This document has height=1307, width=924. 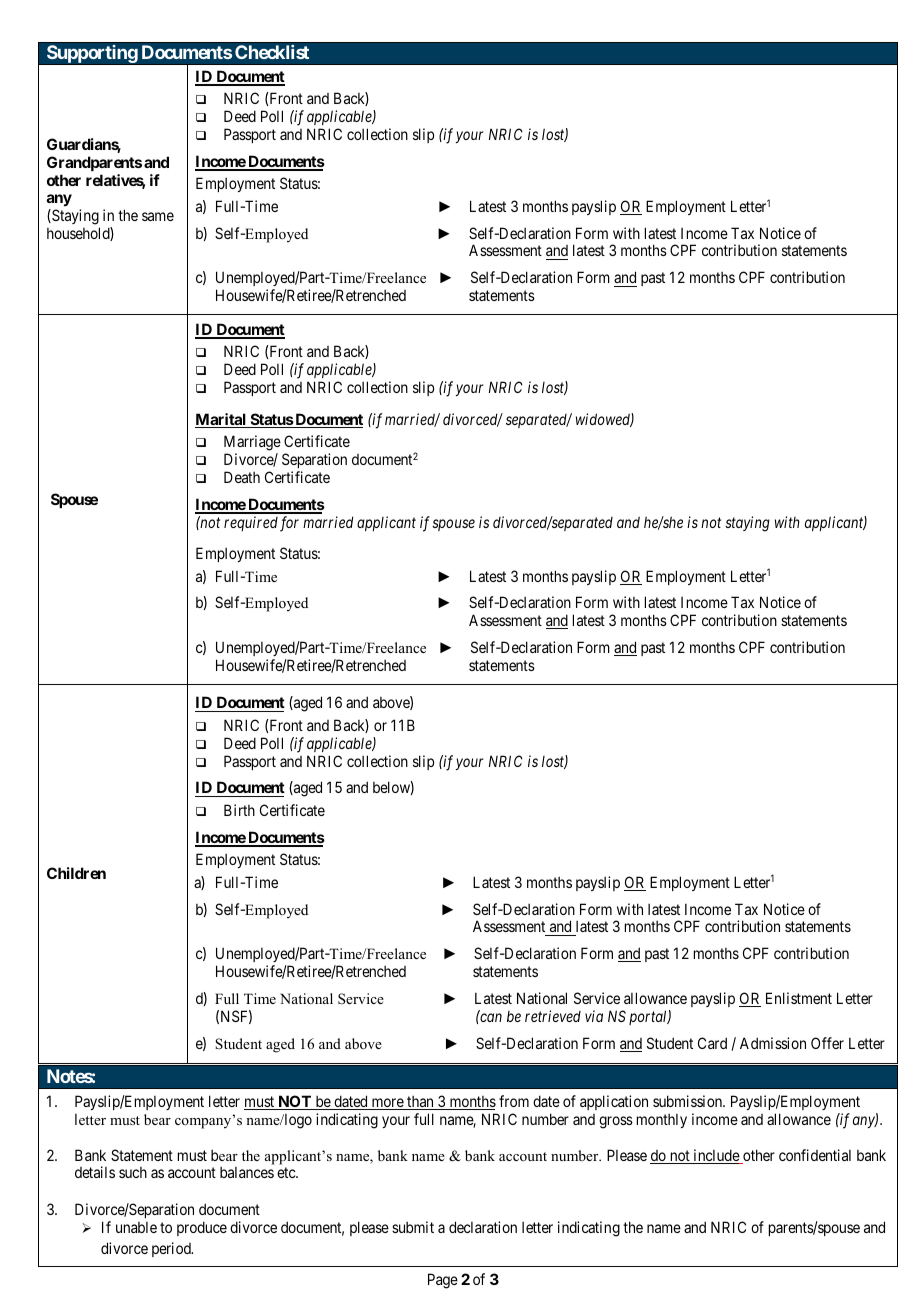 What do you see at coordinates (172, 1249) in the document?
I see `period` at bounding box center [172, 1249].
